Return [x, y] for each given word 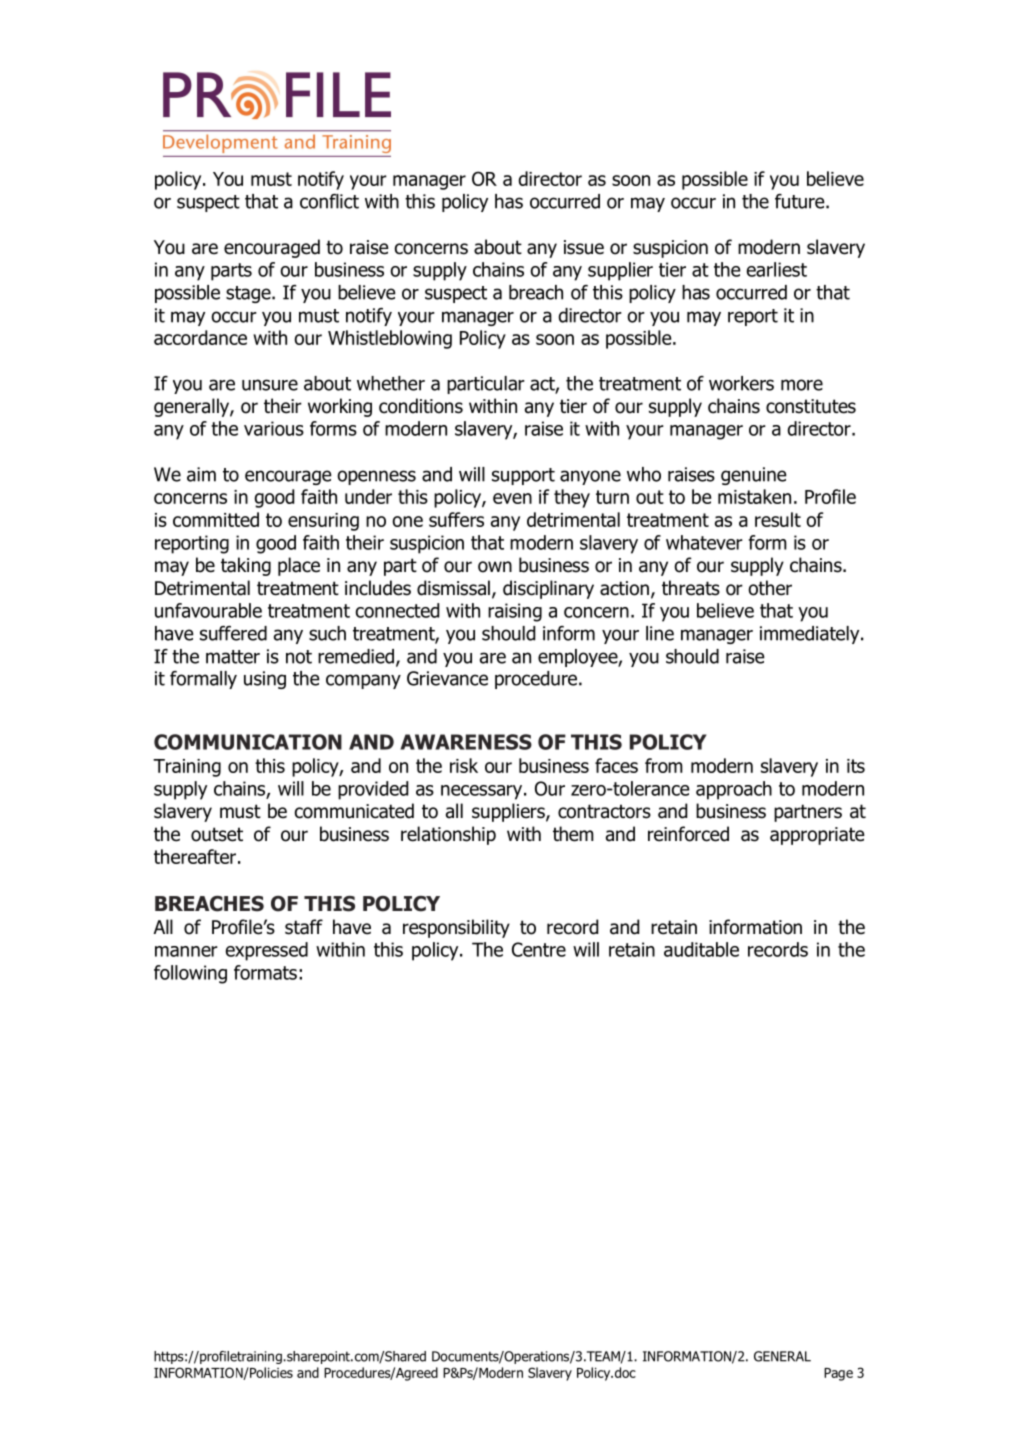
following [190, 974]
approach [734, 790]
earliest [777, 269]
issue [584, 247]
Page [838, 1374]
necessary [483, 792]
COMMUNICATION [248, 742]
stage [249, 294]
